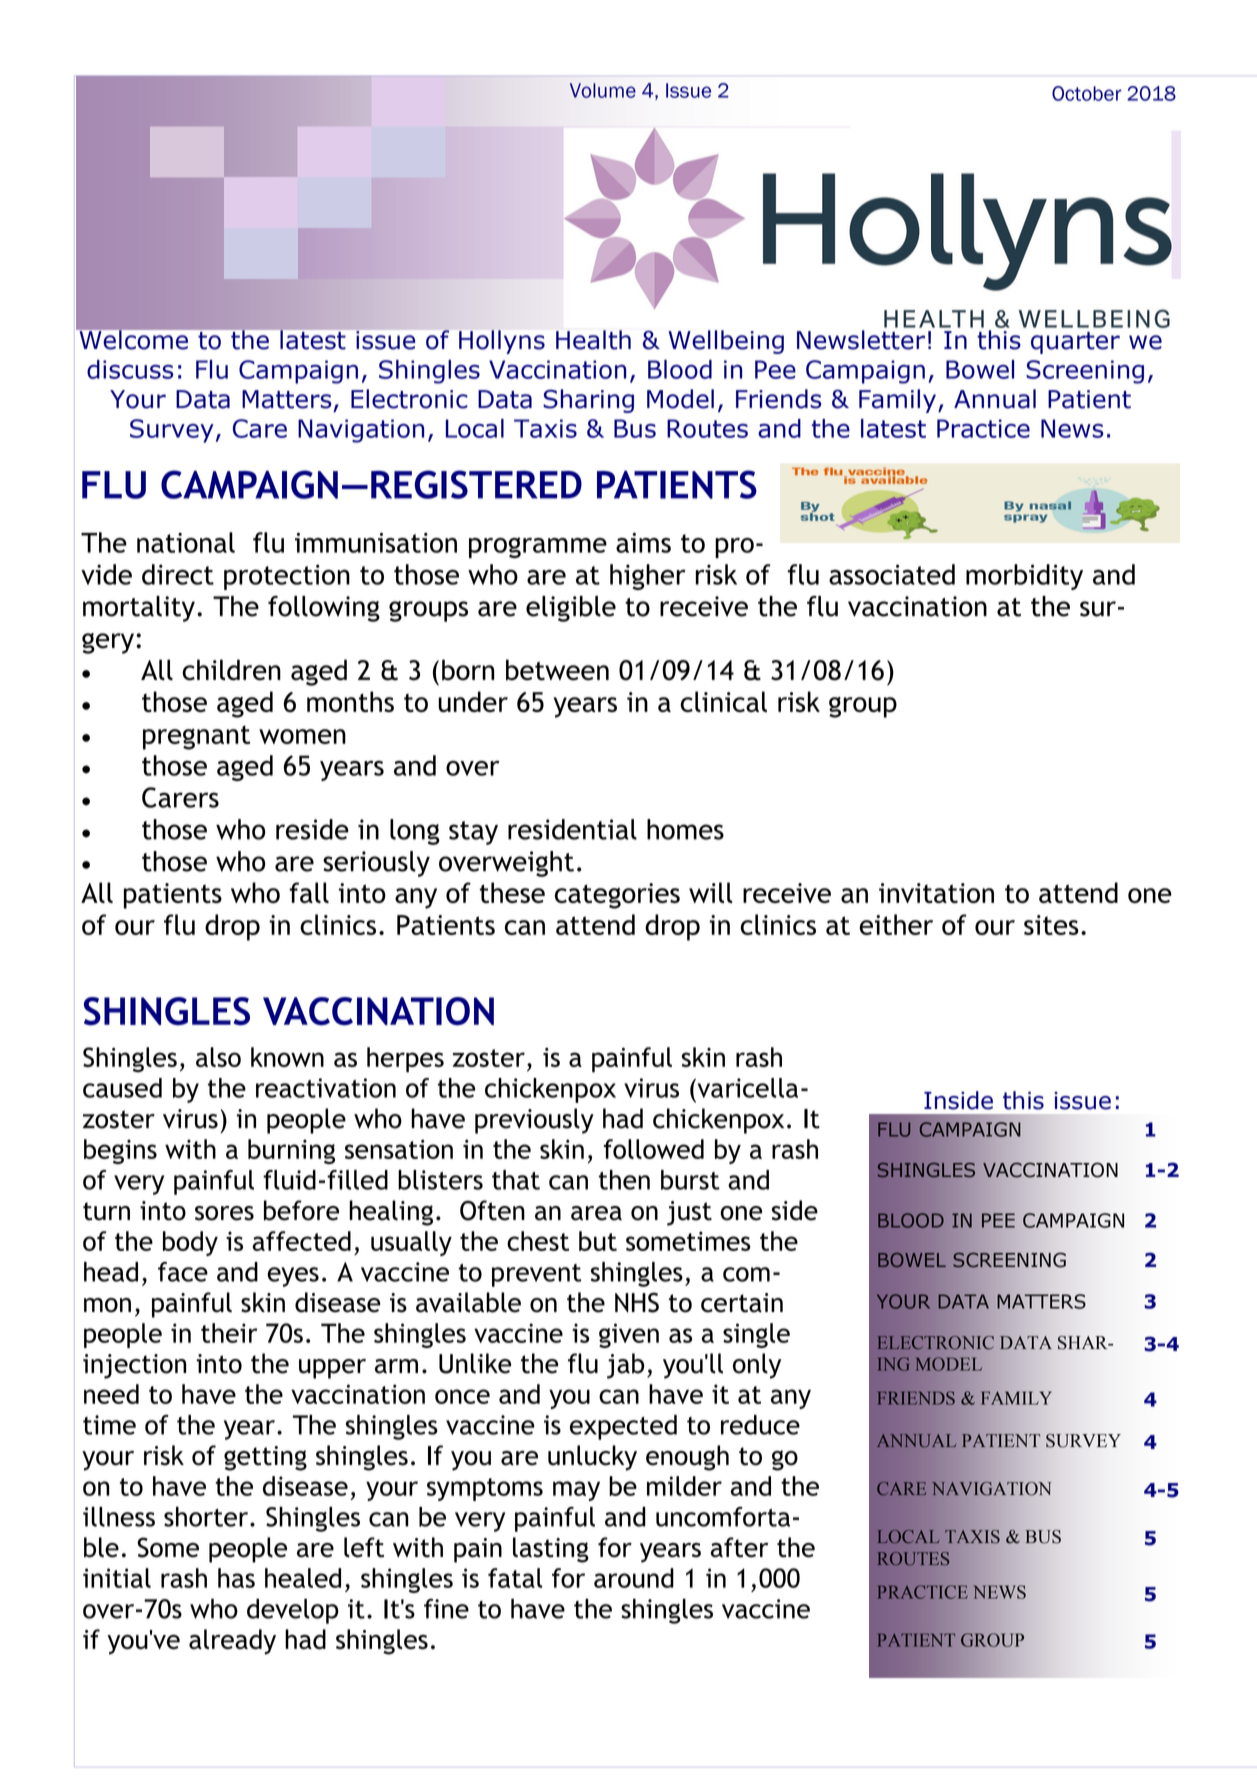 Image resolution: width=1257 pixels, height=1777 pixels. What do you see at coordinates (603, 90) in the screenshot?
I see `Volume` at bounding box center [603, 90].
